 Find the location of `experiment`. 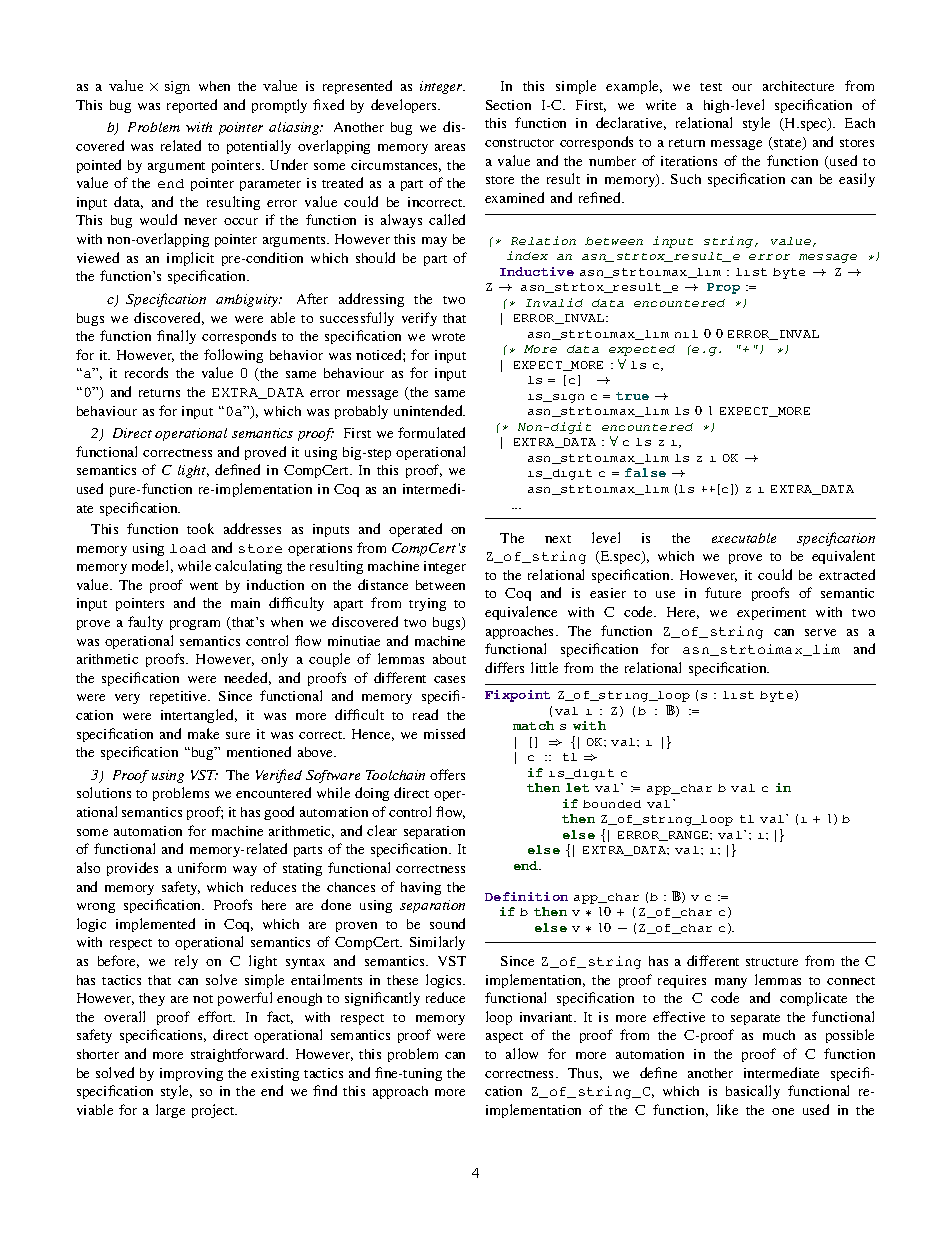

experiment is located at coordinates (771, 613).
